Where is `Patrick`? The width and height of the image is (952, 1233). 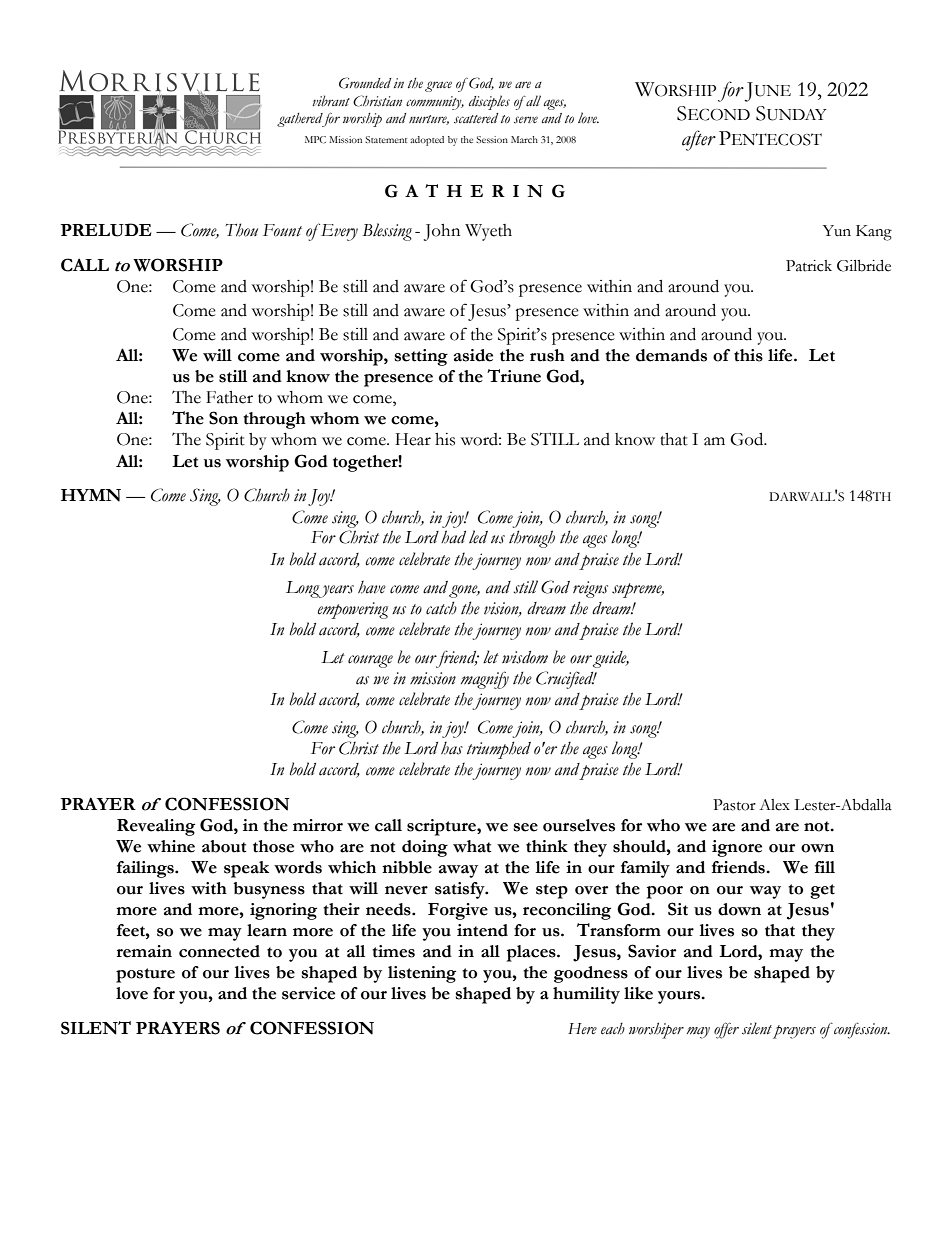
Patrick is located at coordinates (809, 266).
